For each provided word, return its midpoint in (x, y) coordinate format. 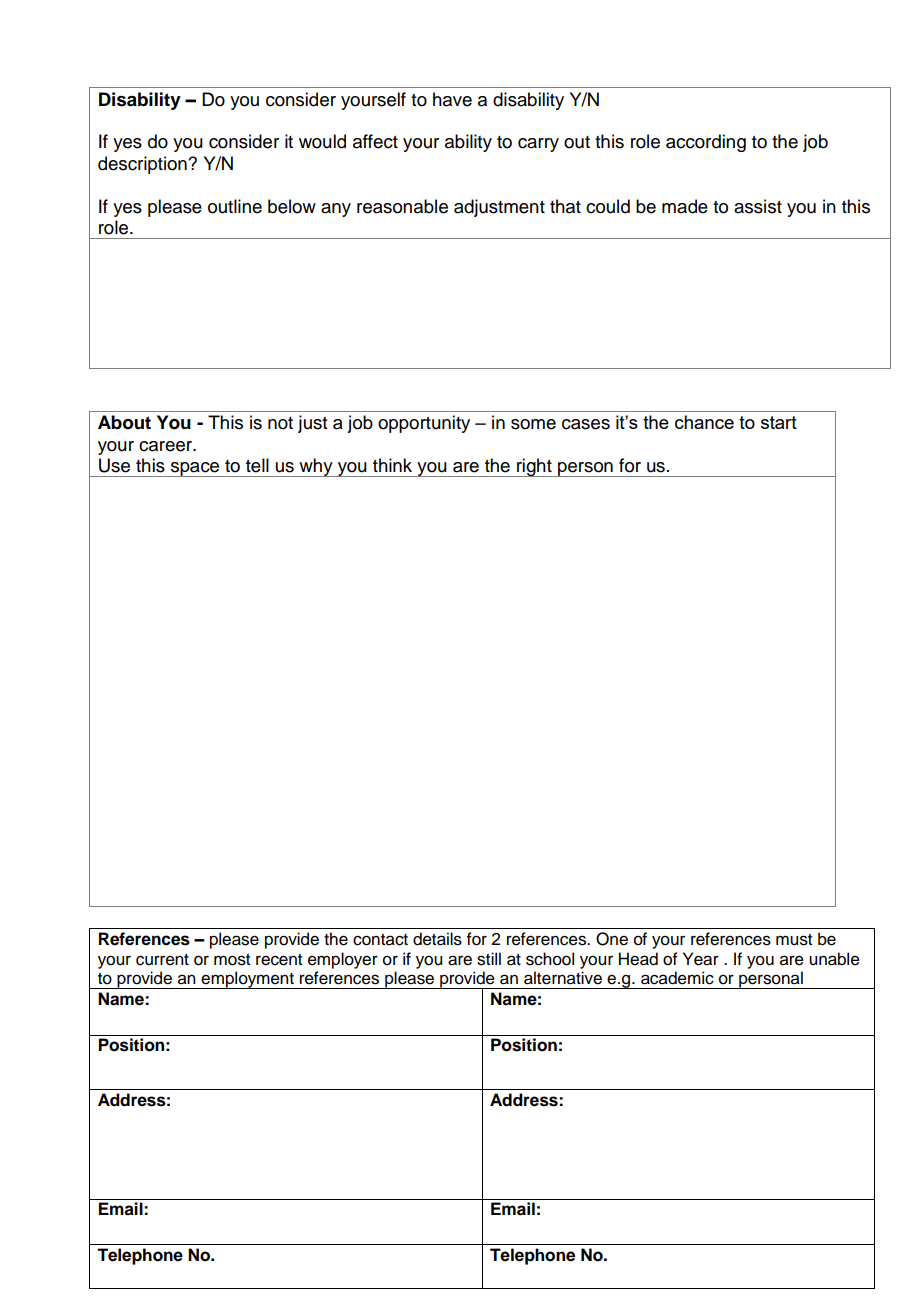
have (452, 99)
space (195, 469)
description (143, 165)
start (779, 422)
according (706, 143)
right (534, 467)
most (232, 960)
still (489, 959)
